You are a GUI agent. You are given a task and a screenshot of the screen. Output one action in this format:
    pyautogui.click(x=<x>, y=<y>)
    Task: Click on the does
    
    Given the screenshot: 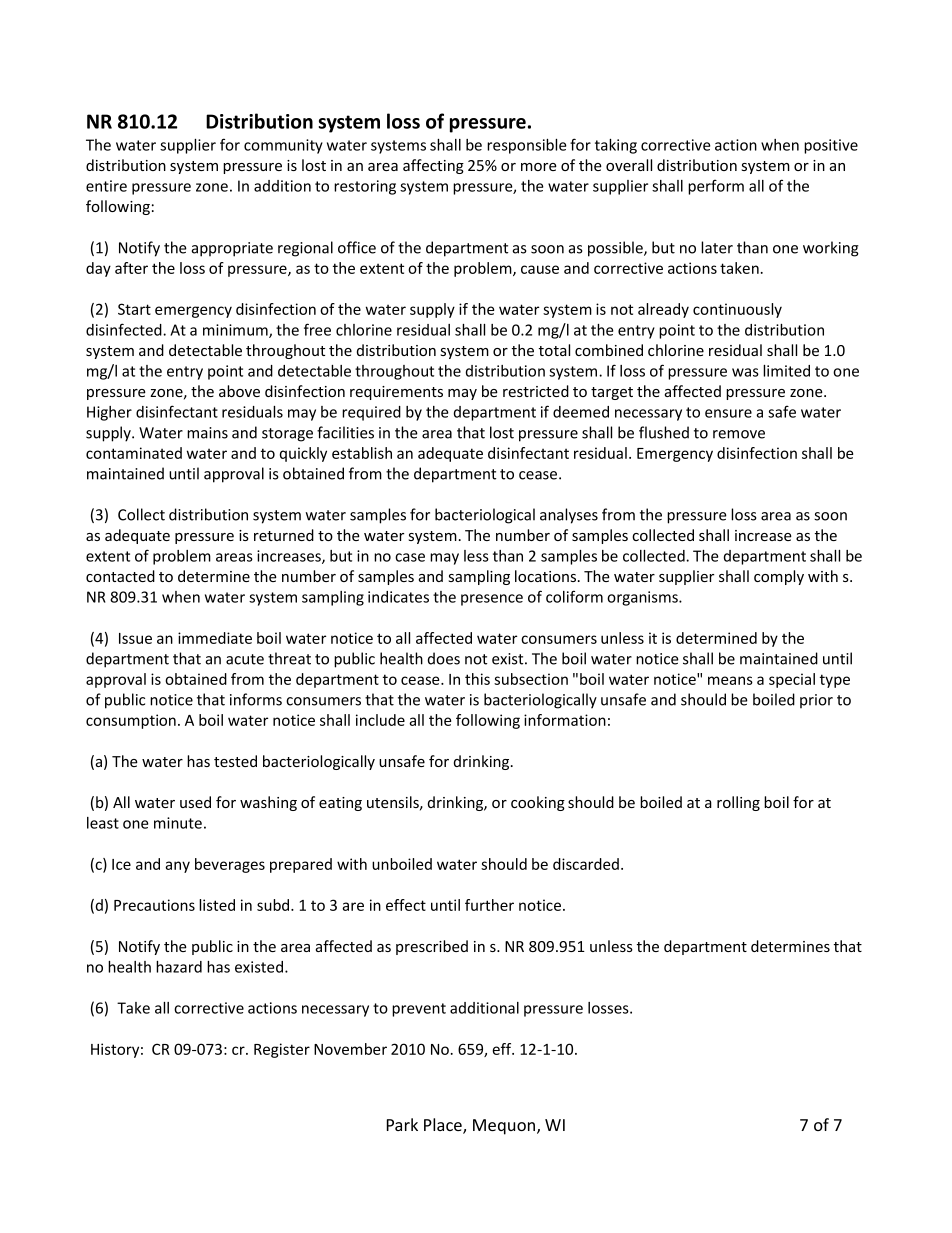 What is the action you would take?
    pyautogui.click(x=444, y=658)
